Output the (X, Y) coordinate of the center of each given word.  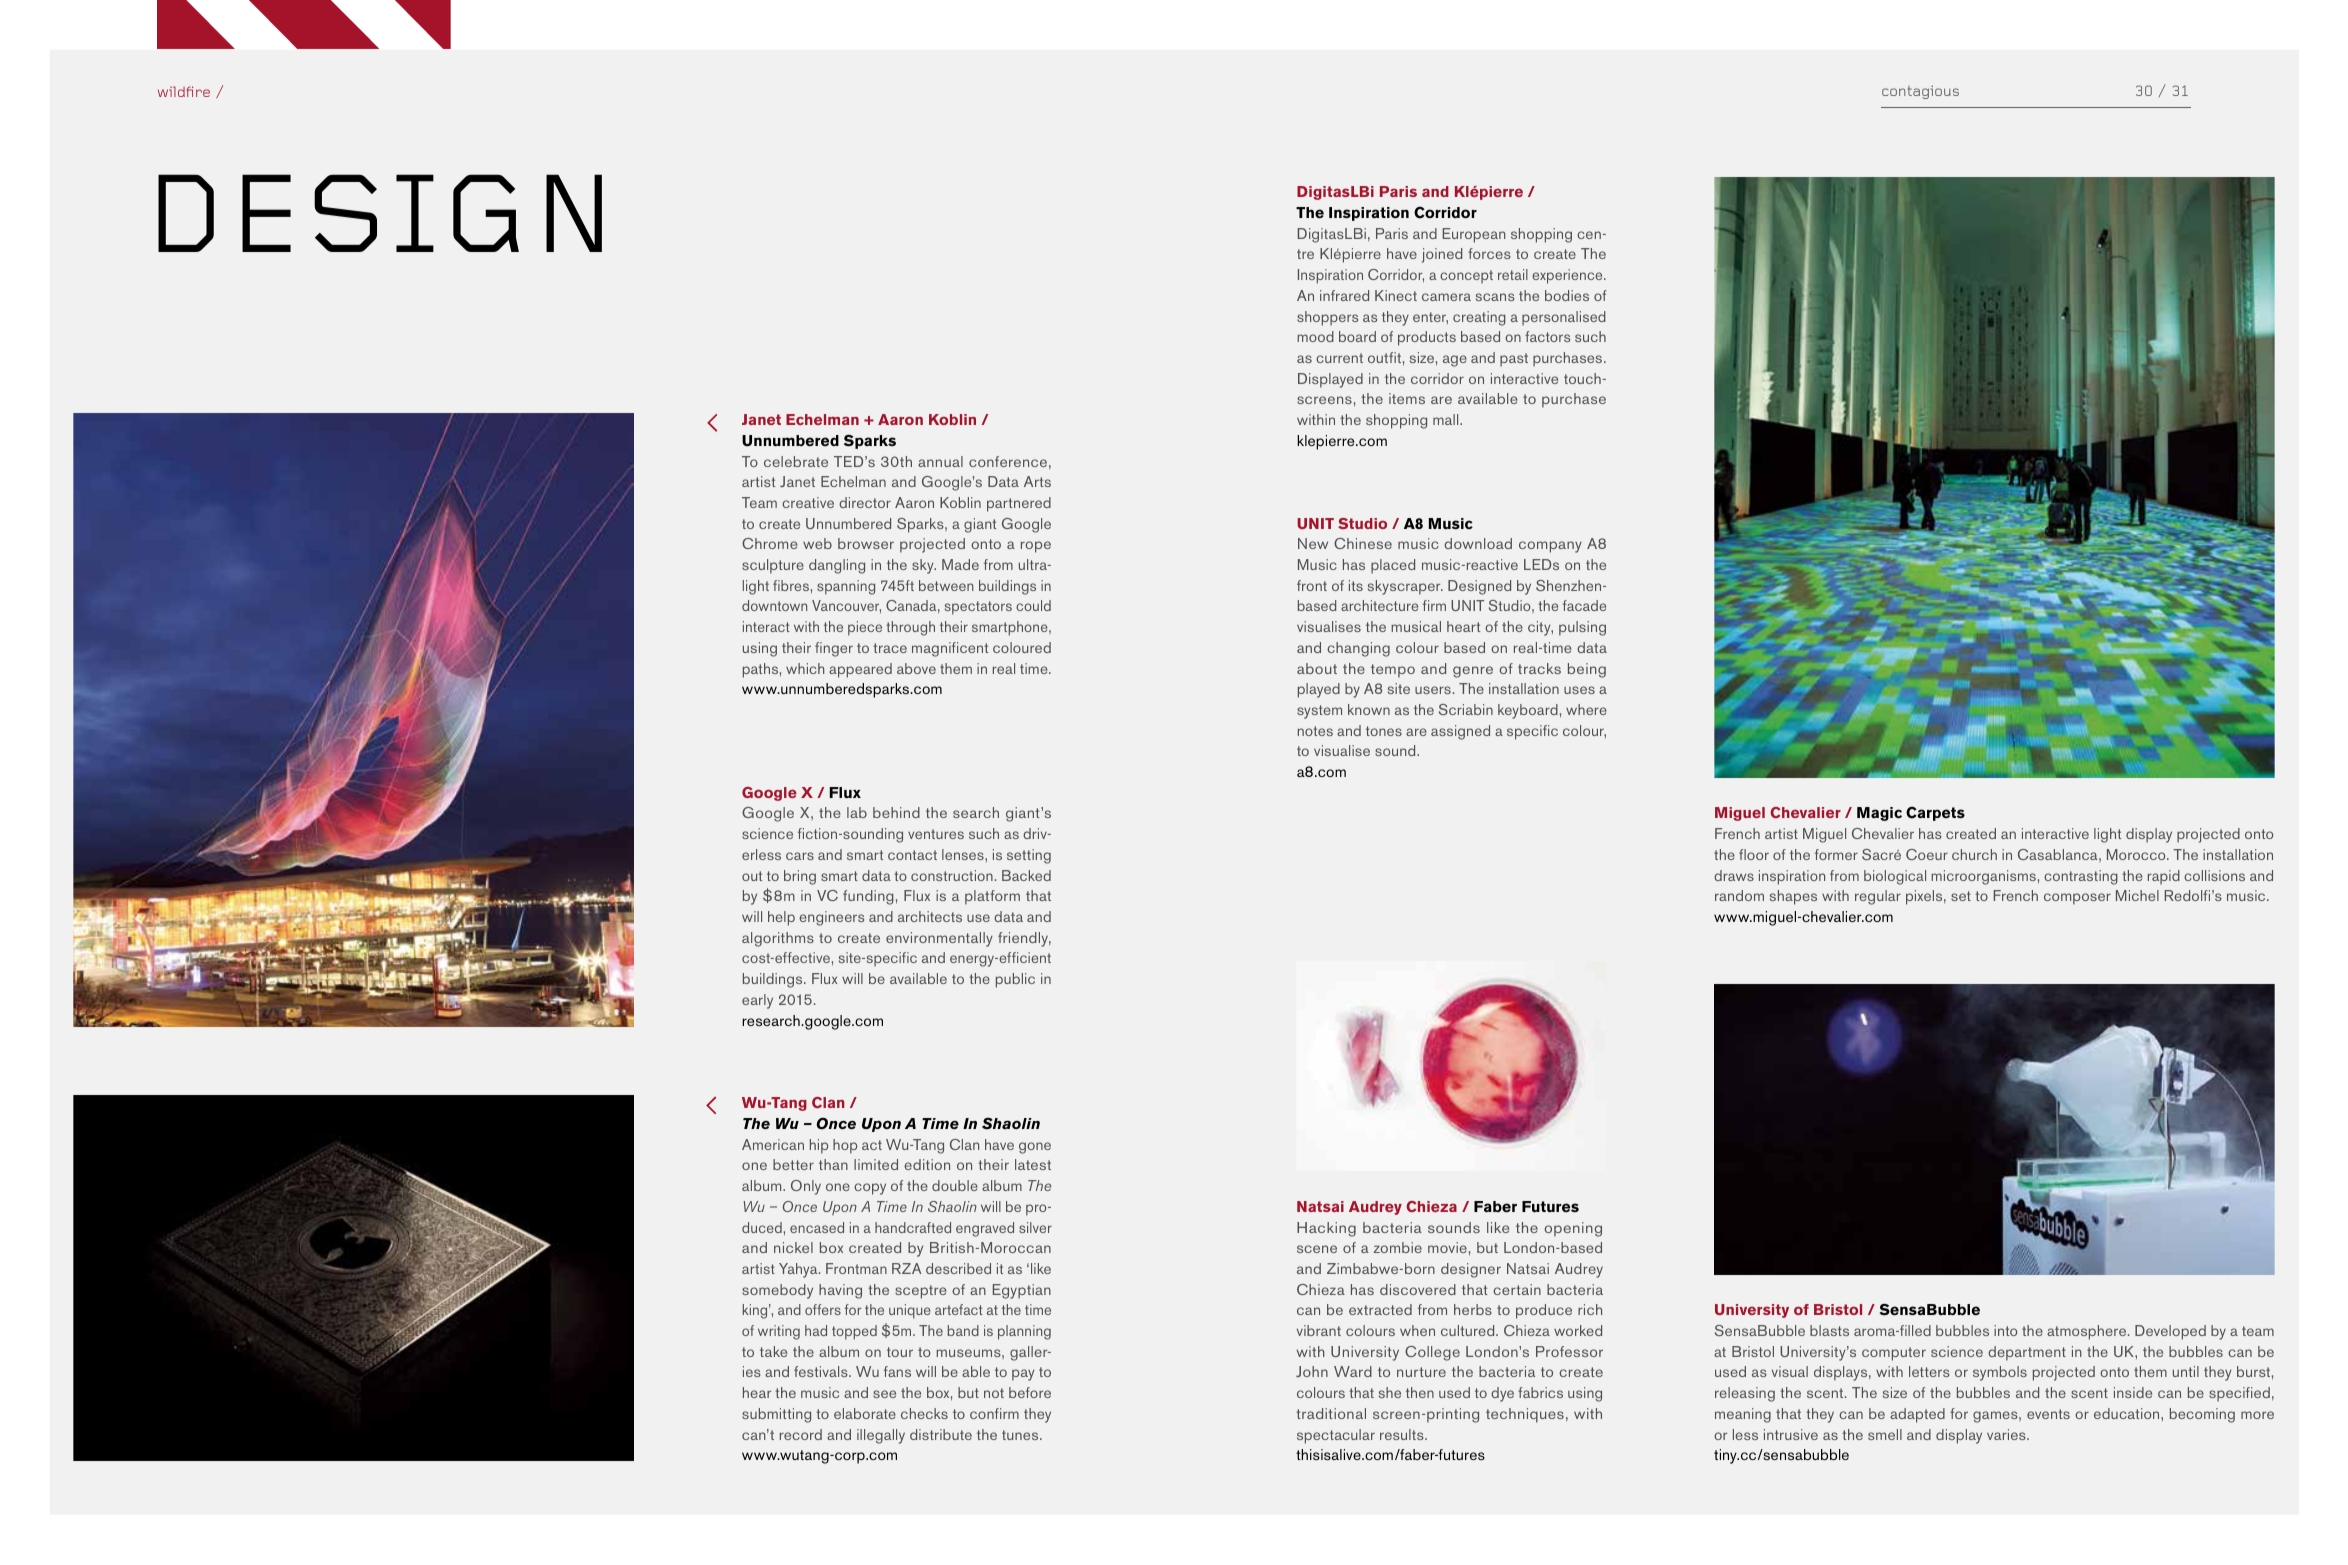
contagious (1920, 92)
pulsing (1582, 628)
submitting (776, 1415)
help (781, 918)
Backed (1026, 875)
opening (1573, 1229)
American (773, 1144)
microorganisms (1983, 877)
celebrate (796, 461)
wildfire (184, 91)
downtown (774, 605)
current (1339, 358)
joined (1442, 255)
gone (1035, 1148)
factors (1547, 336)
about (1317, 668)
